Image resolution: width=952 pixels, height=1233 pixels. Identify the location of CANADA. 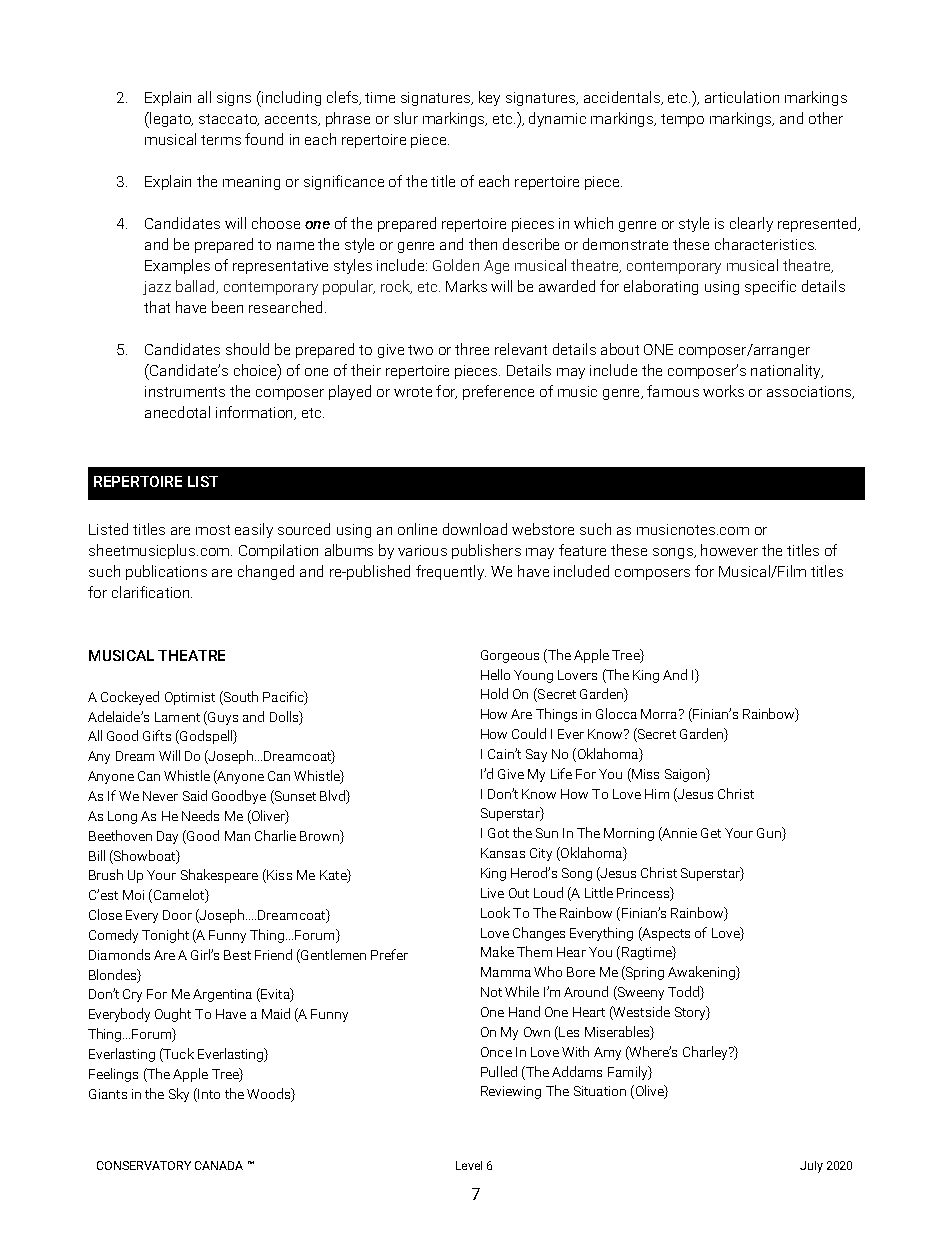
(219, 1165).
